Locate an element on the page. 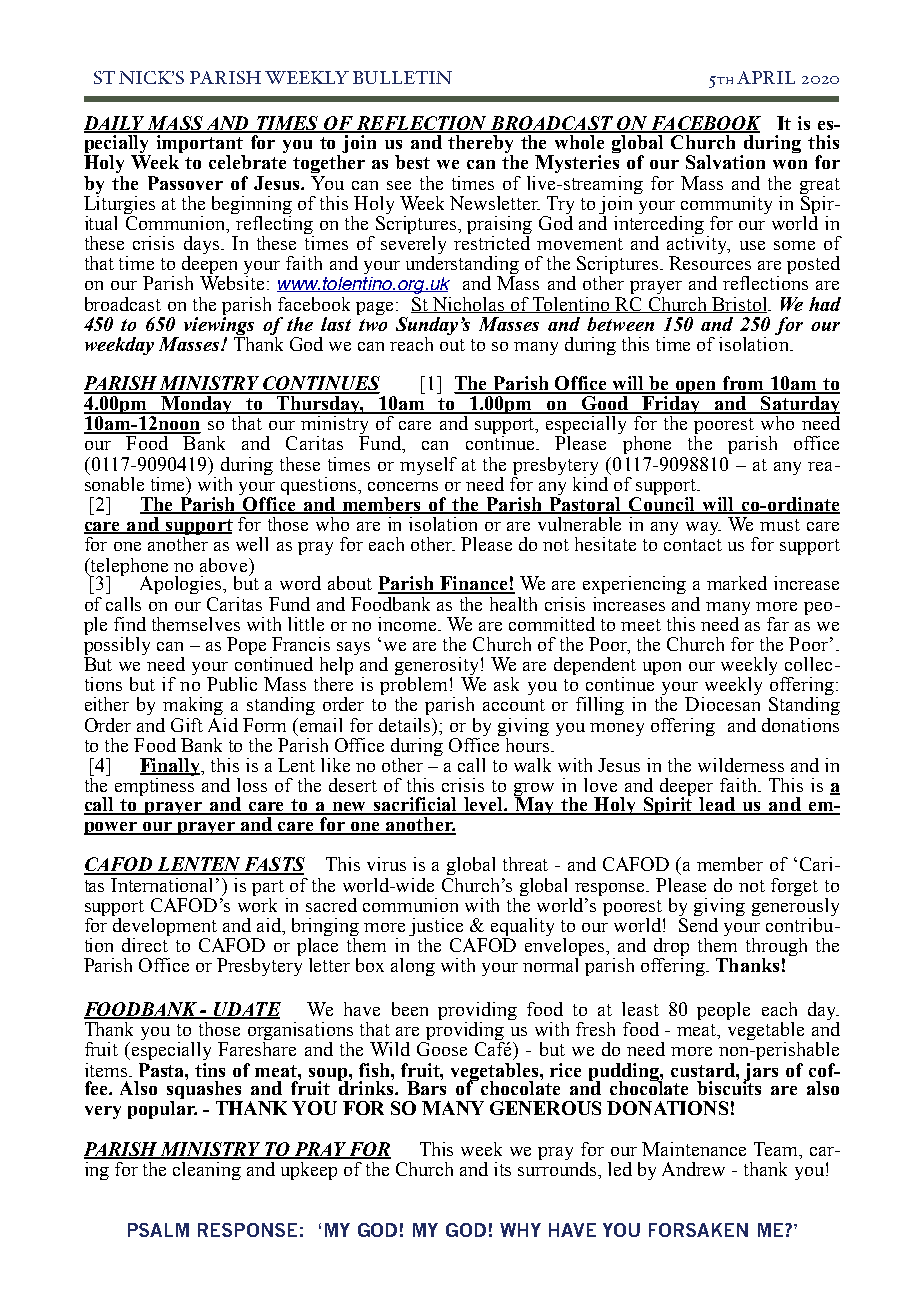 The image size is (924, 1308). DAILY is located at coordinates (115, 124).
